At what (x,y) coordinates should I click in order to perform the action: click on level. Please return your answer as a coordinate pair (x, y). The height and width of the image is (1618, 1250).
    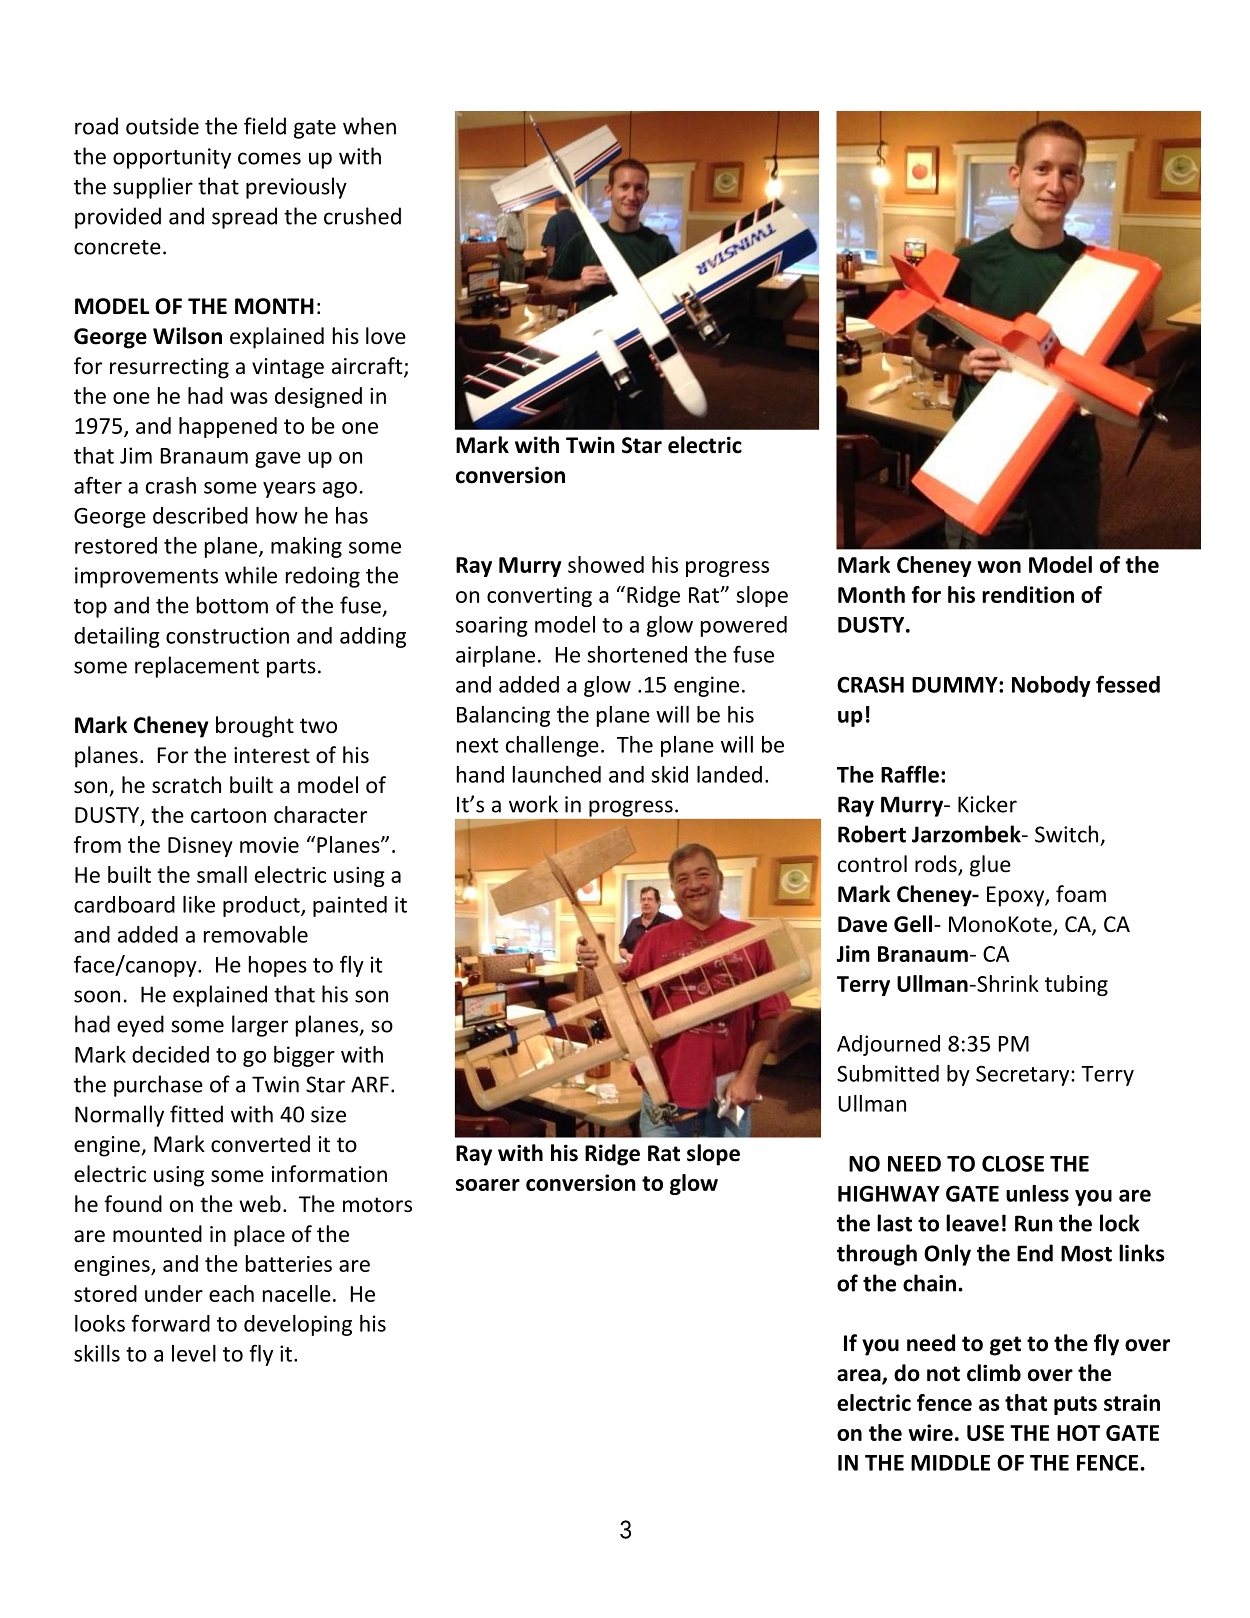
    Looking at the image, I should click on (194, 1353).
